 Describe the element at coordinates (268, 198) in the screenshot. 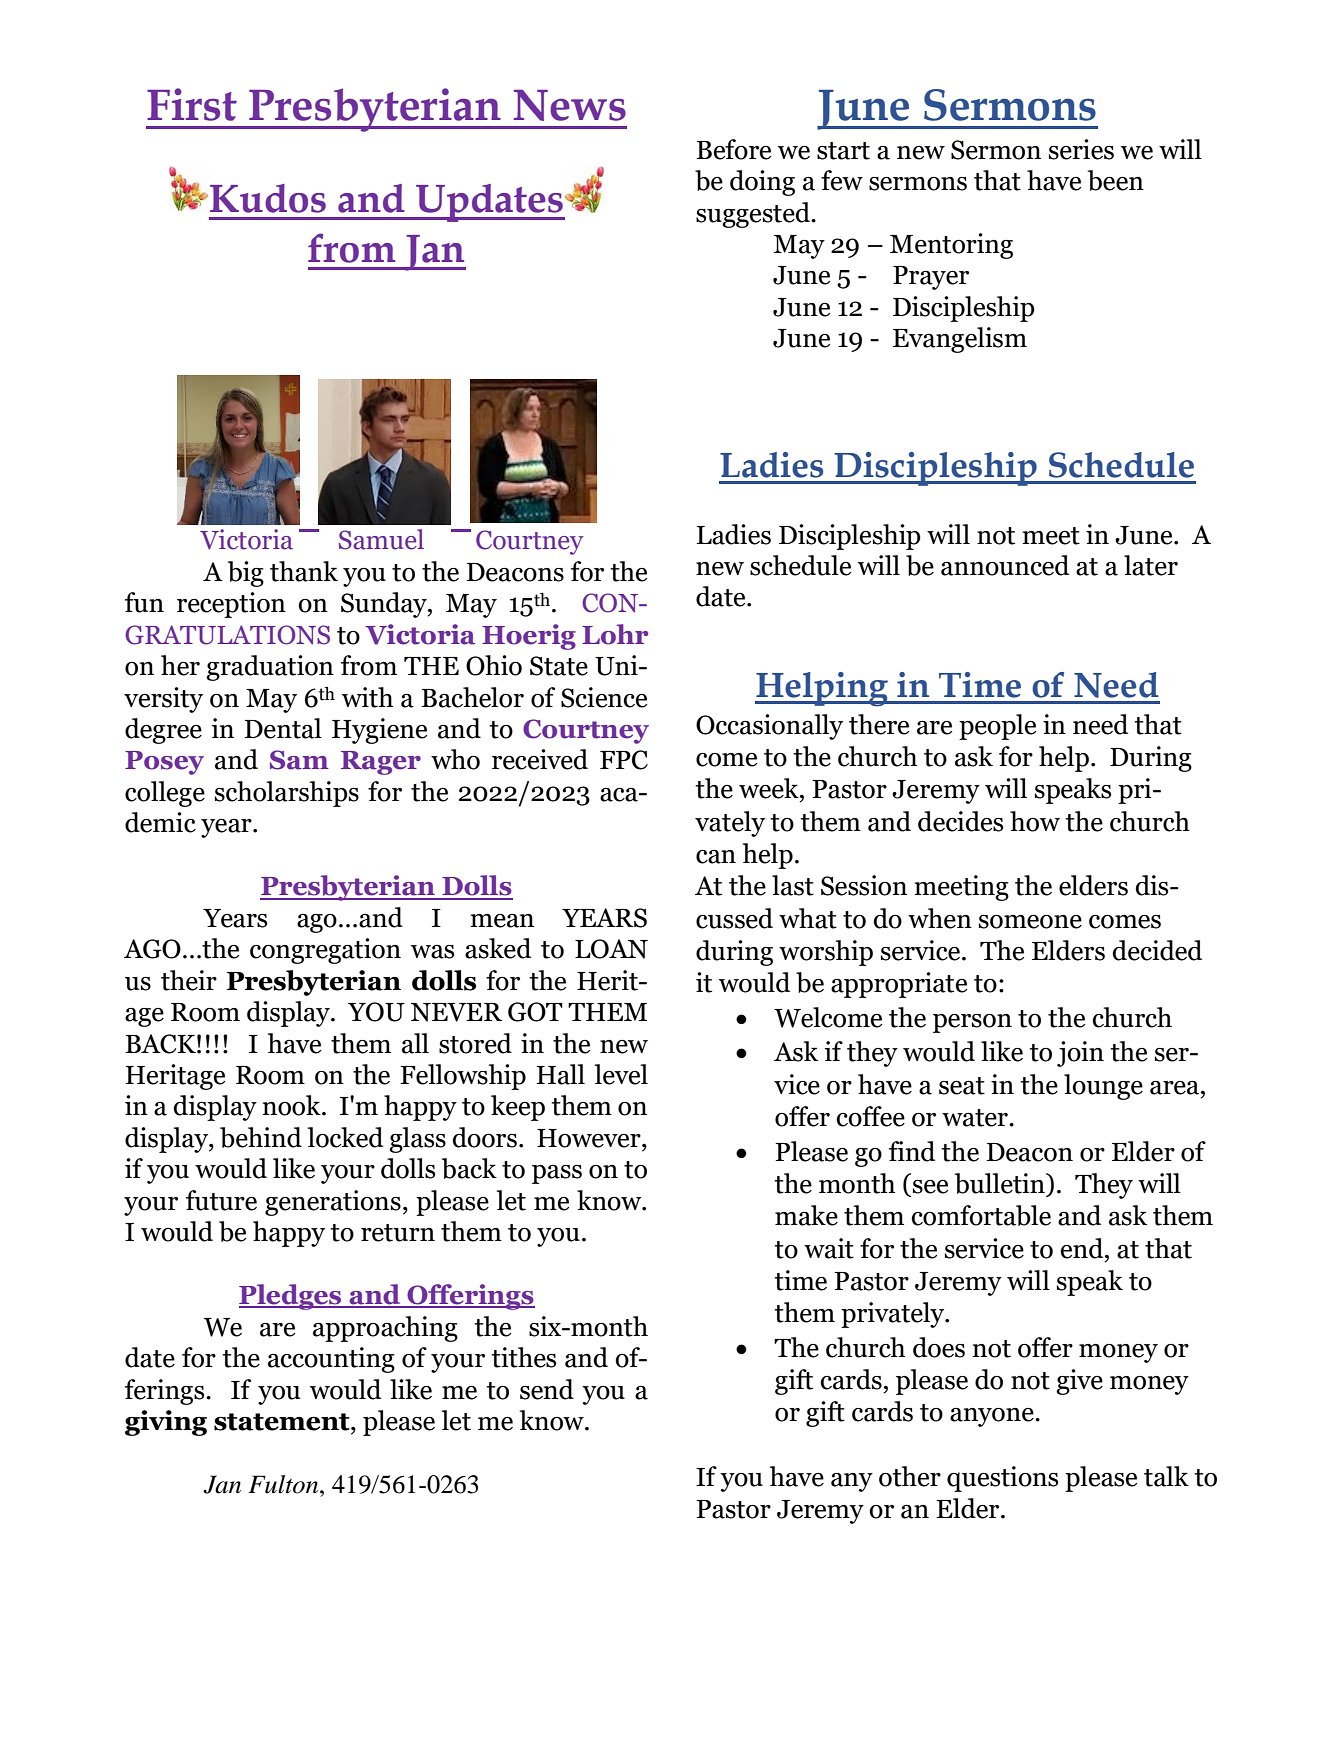

I see `Kudos` at that location.
